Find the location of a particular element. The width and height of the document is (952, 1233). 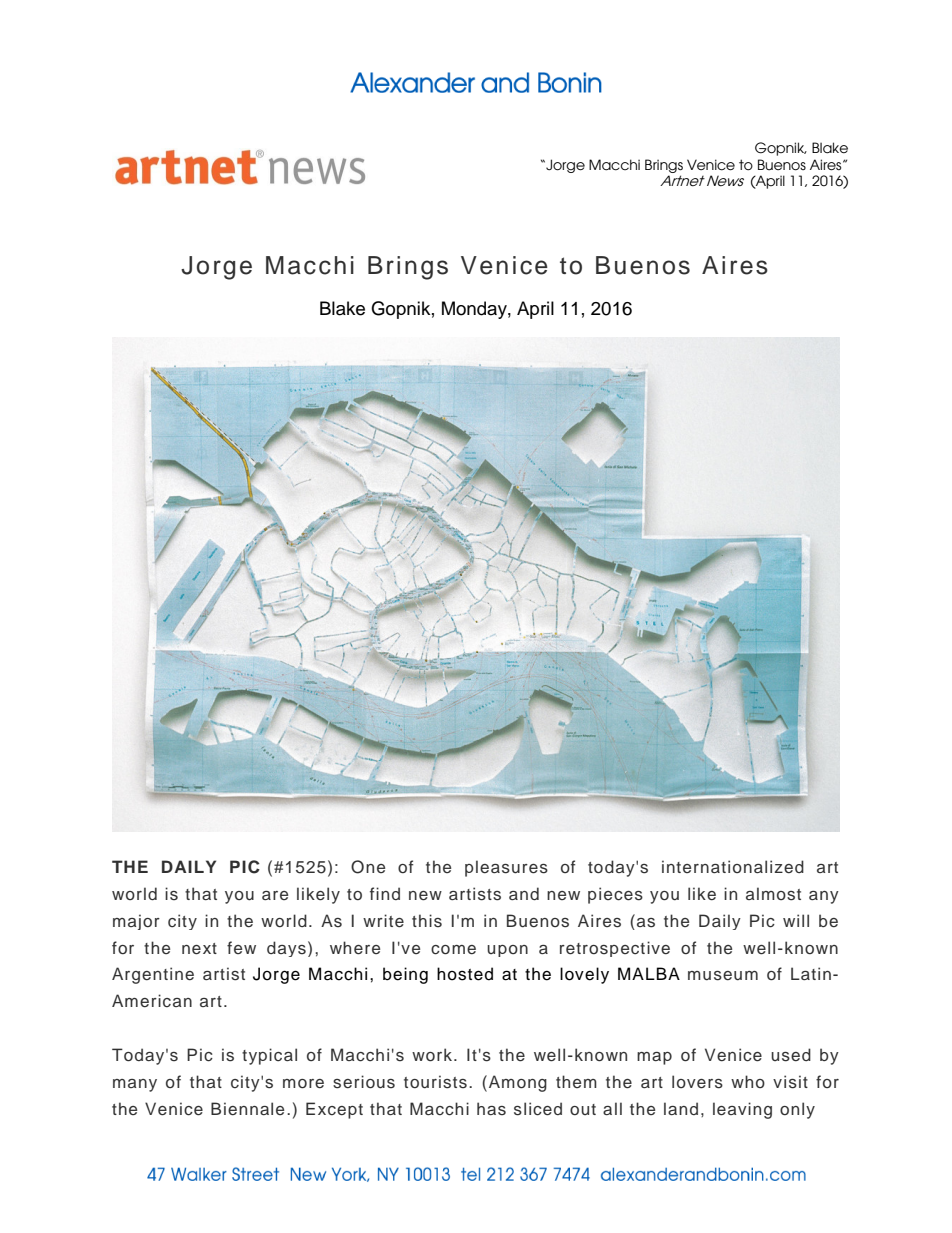

come is located at coordinates (453, 950).
